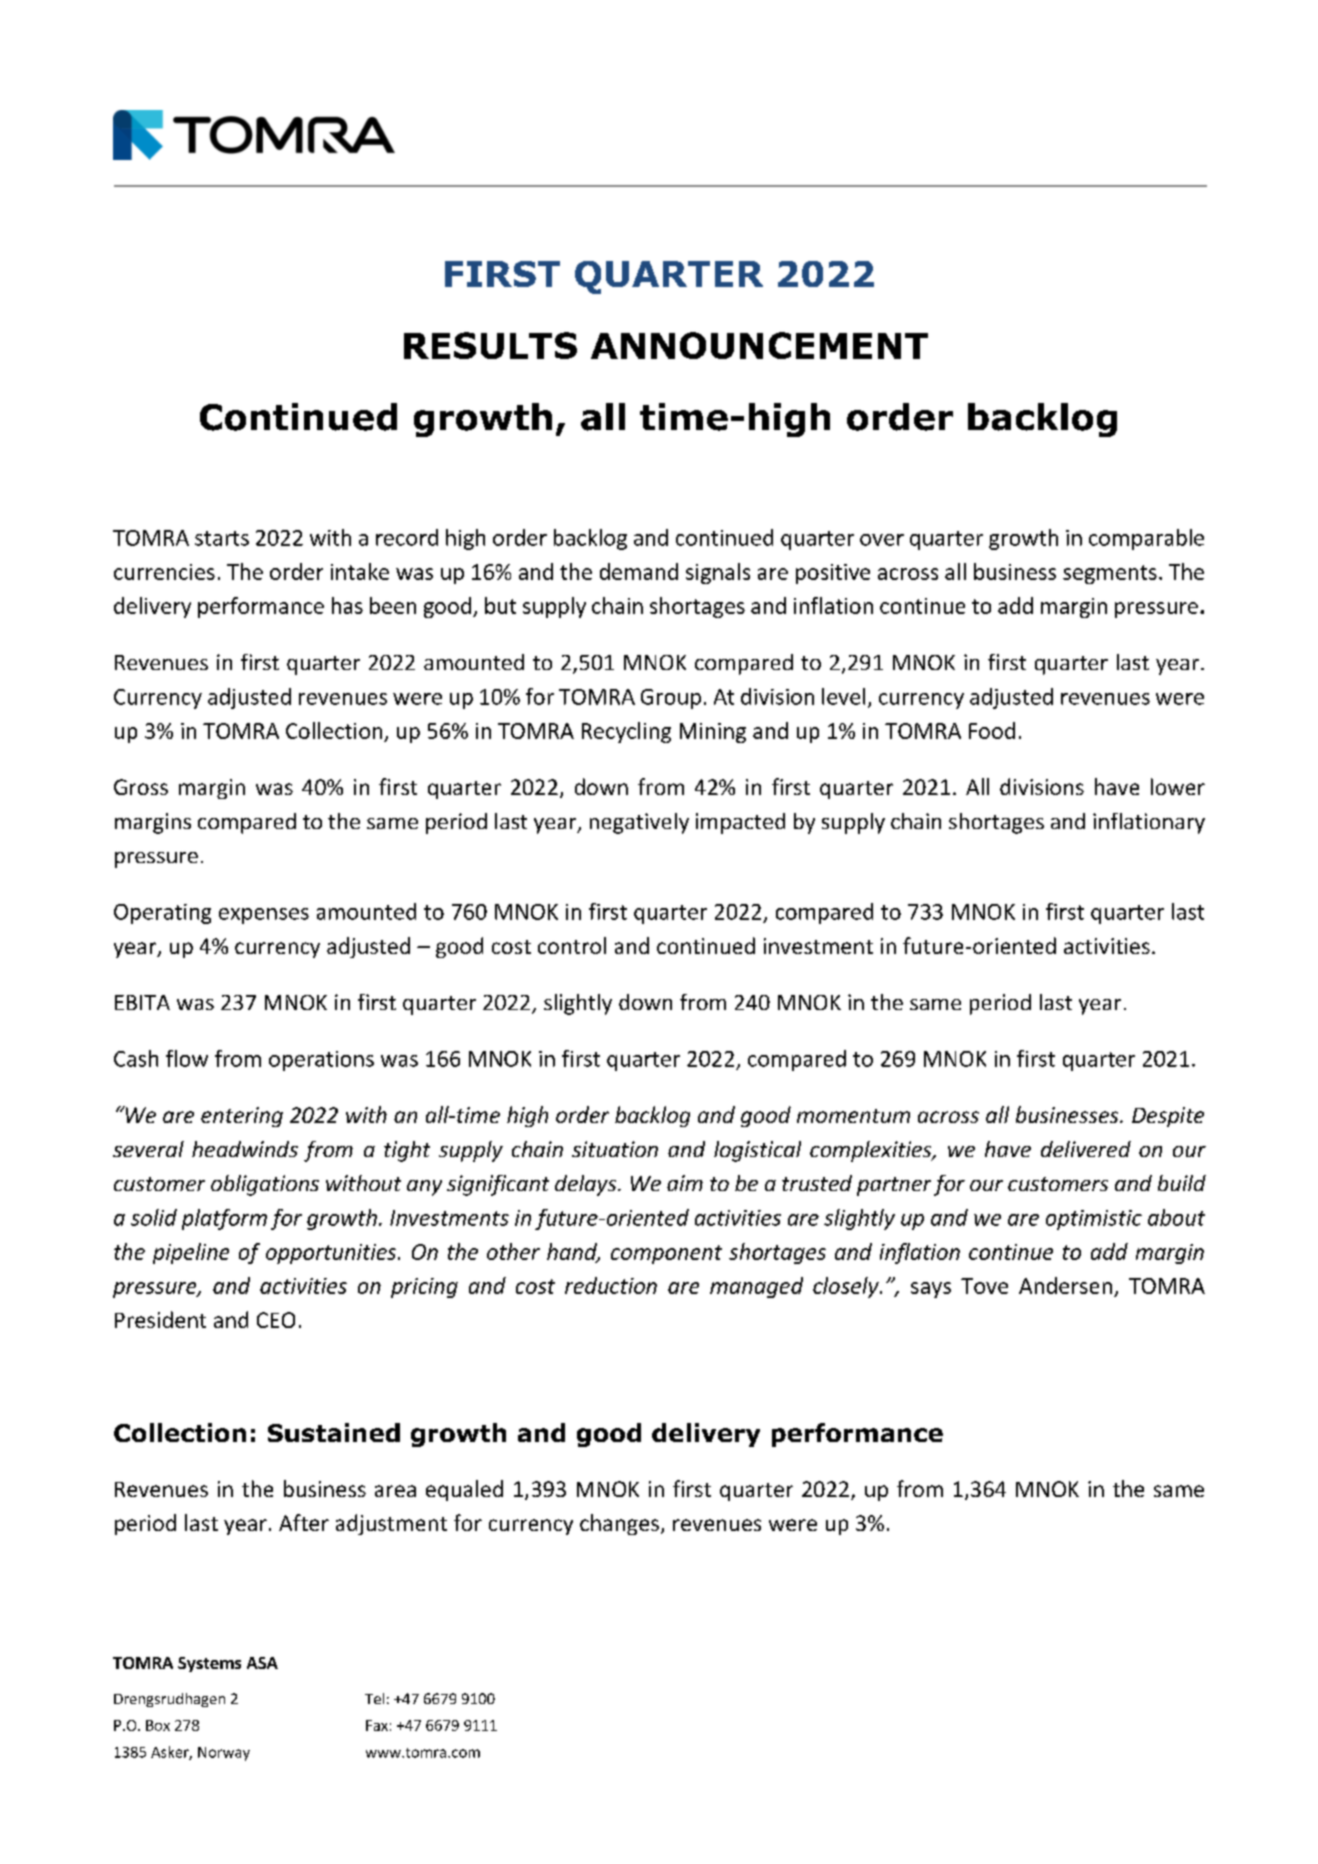 The height and width of the screenshot is (1864, 1318). I want to click on ASA, so click(262, 1663).
